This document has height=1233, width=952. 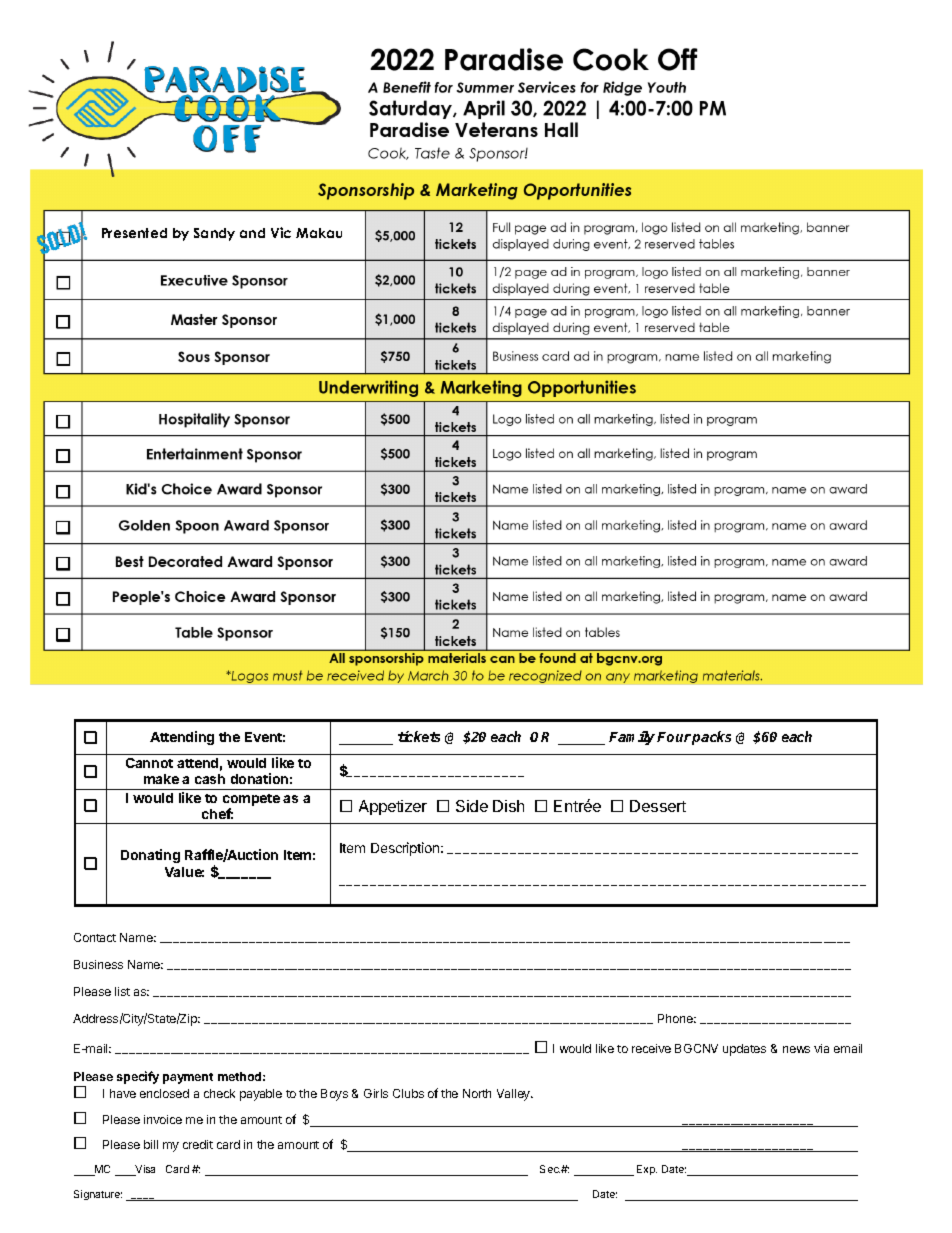 I want to click on packs, so click(x=711, y=738).
